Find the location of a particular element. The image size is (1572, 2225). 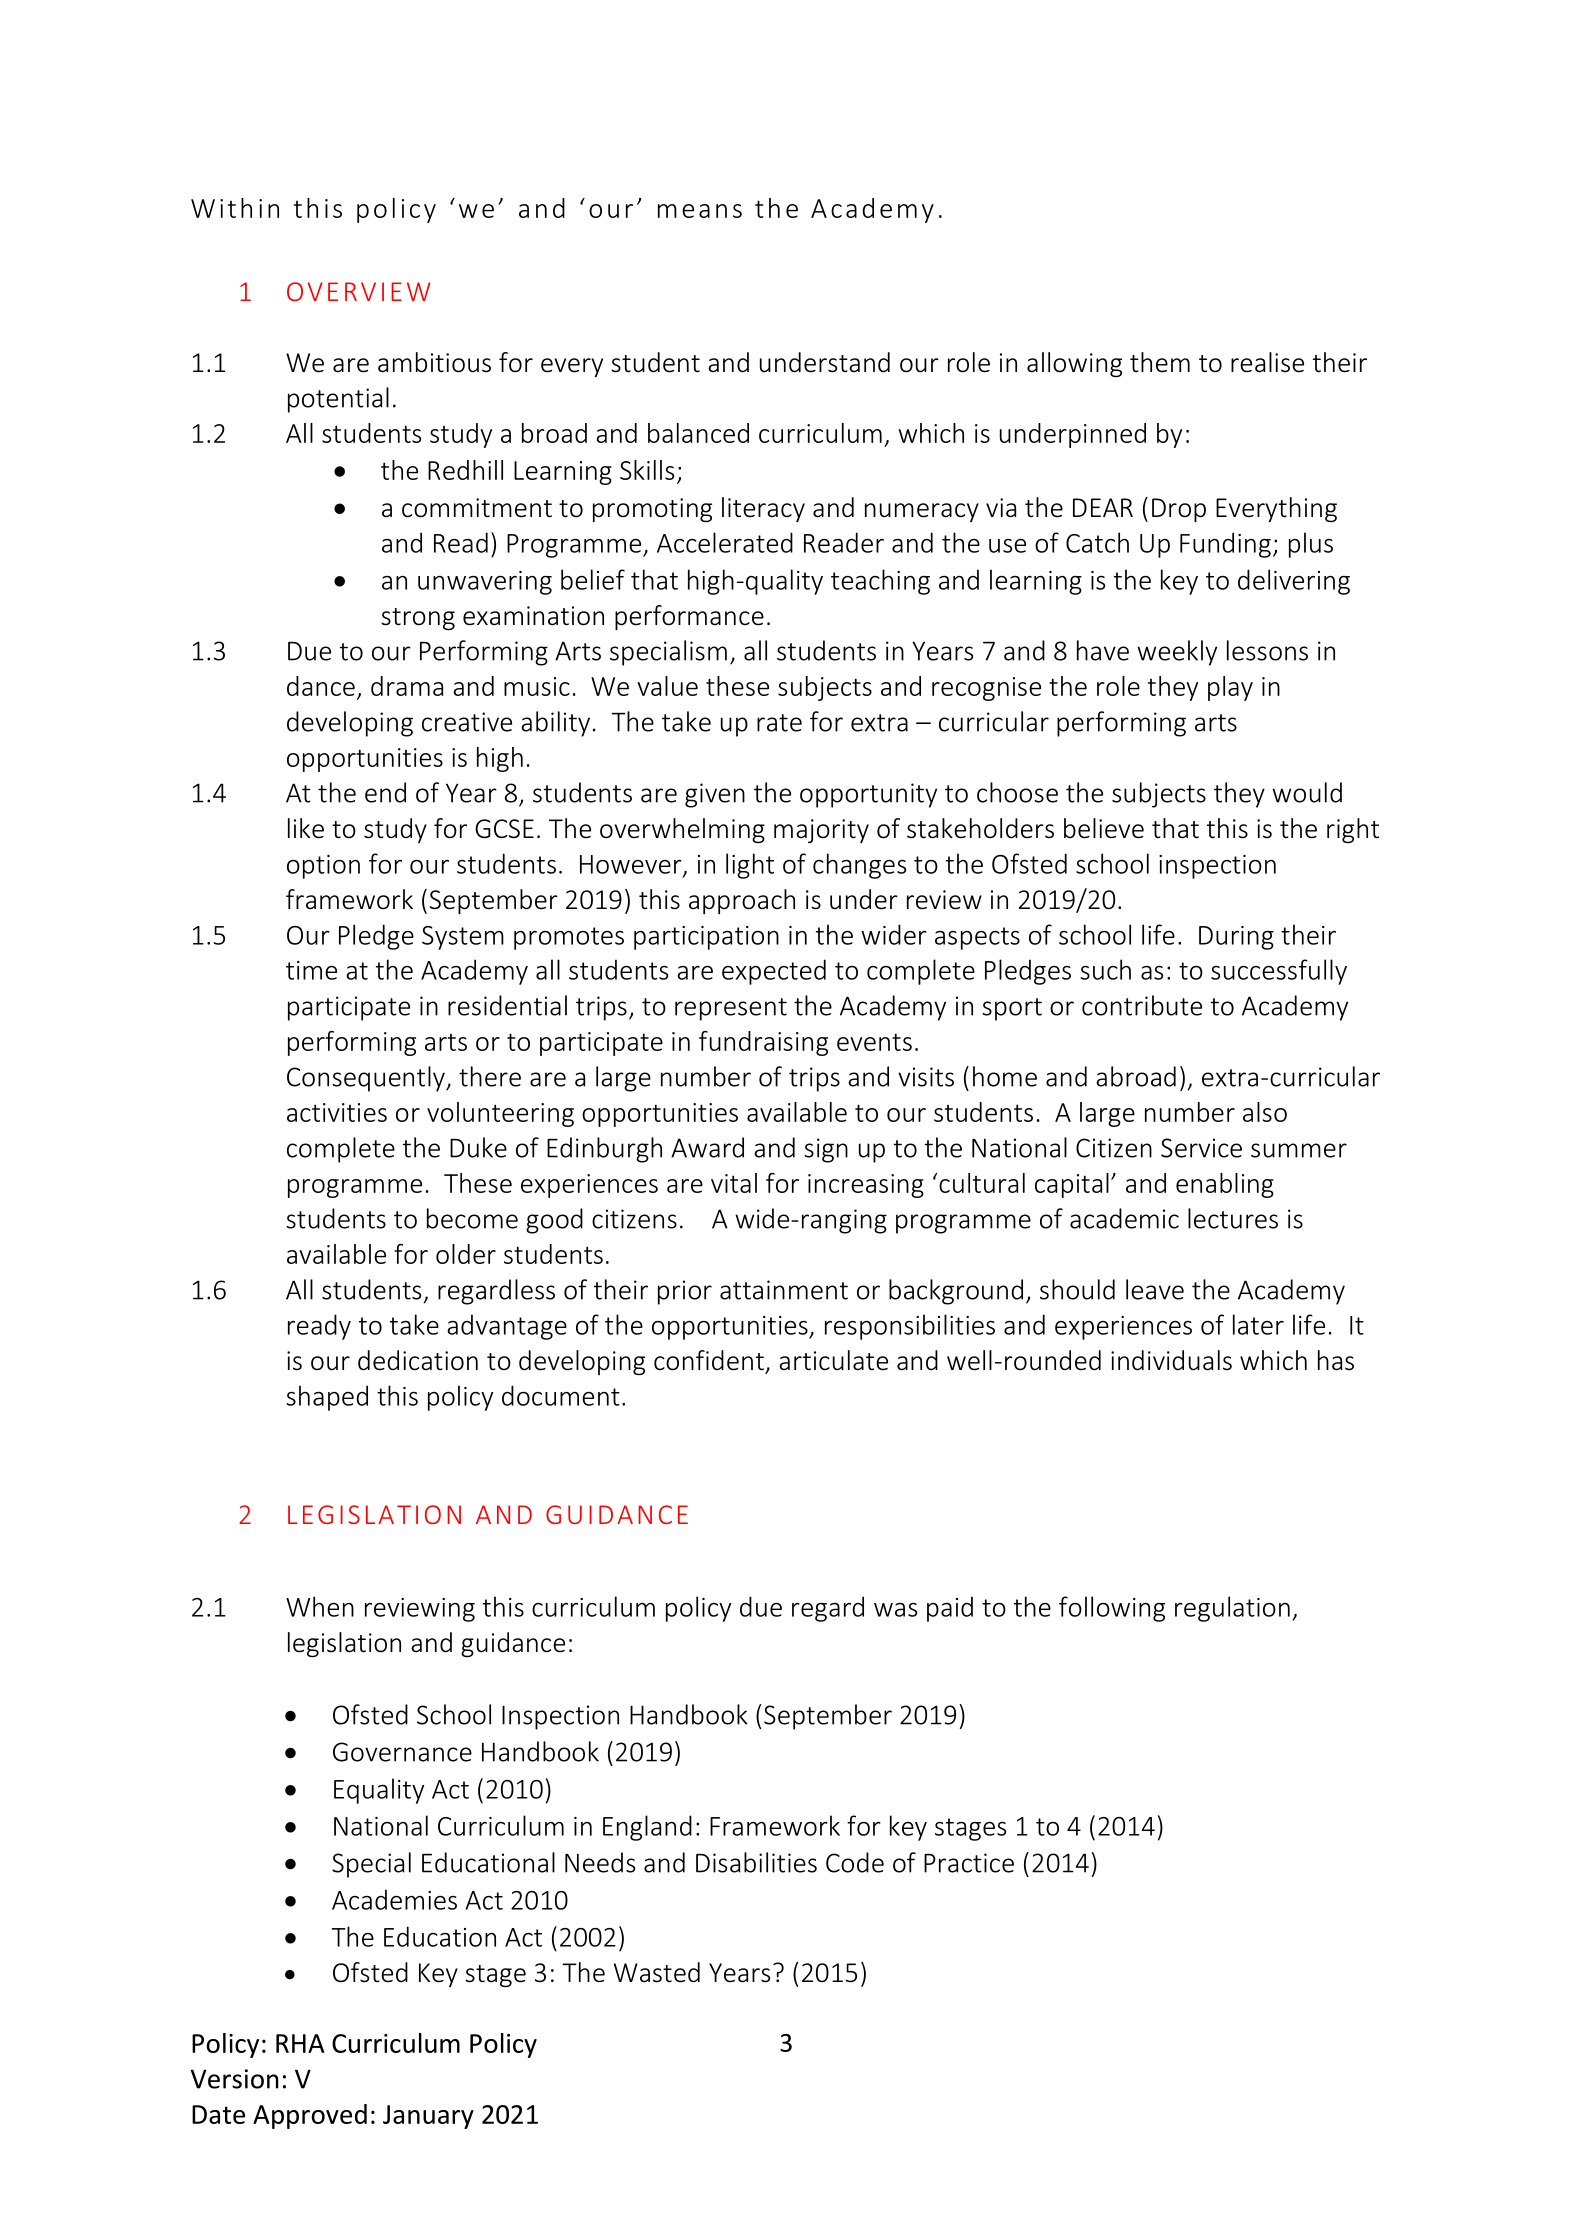

means is located at coordinates (700, 211).
